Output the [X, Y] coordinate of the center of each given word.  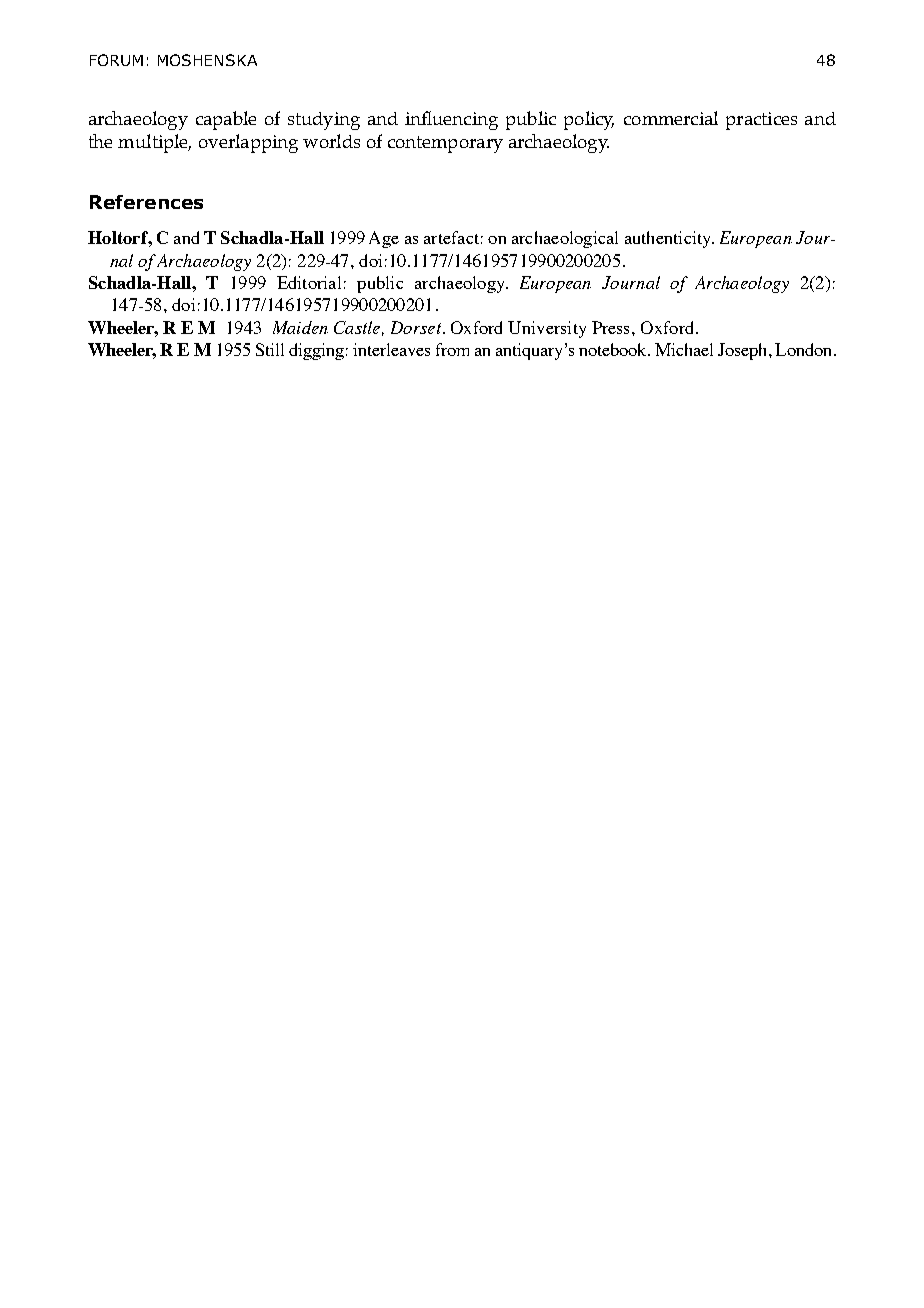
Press [612, 327]
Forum [116, 60]
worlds [331, 141]
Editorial [309, 282]
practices [761, 121]
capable [226, 120]
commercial [671, 118]
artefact [451, 237]
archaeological [565, 239]
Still [270, 349]
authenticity [669, 239]
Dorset [416, 327]
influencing [451, 120]
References [146, 202]
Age [384, 239]
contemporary [445, 144]
